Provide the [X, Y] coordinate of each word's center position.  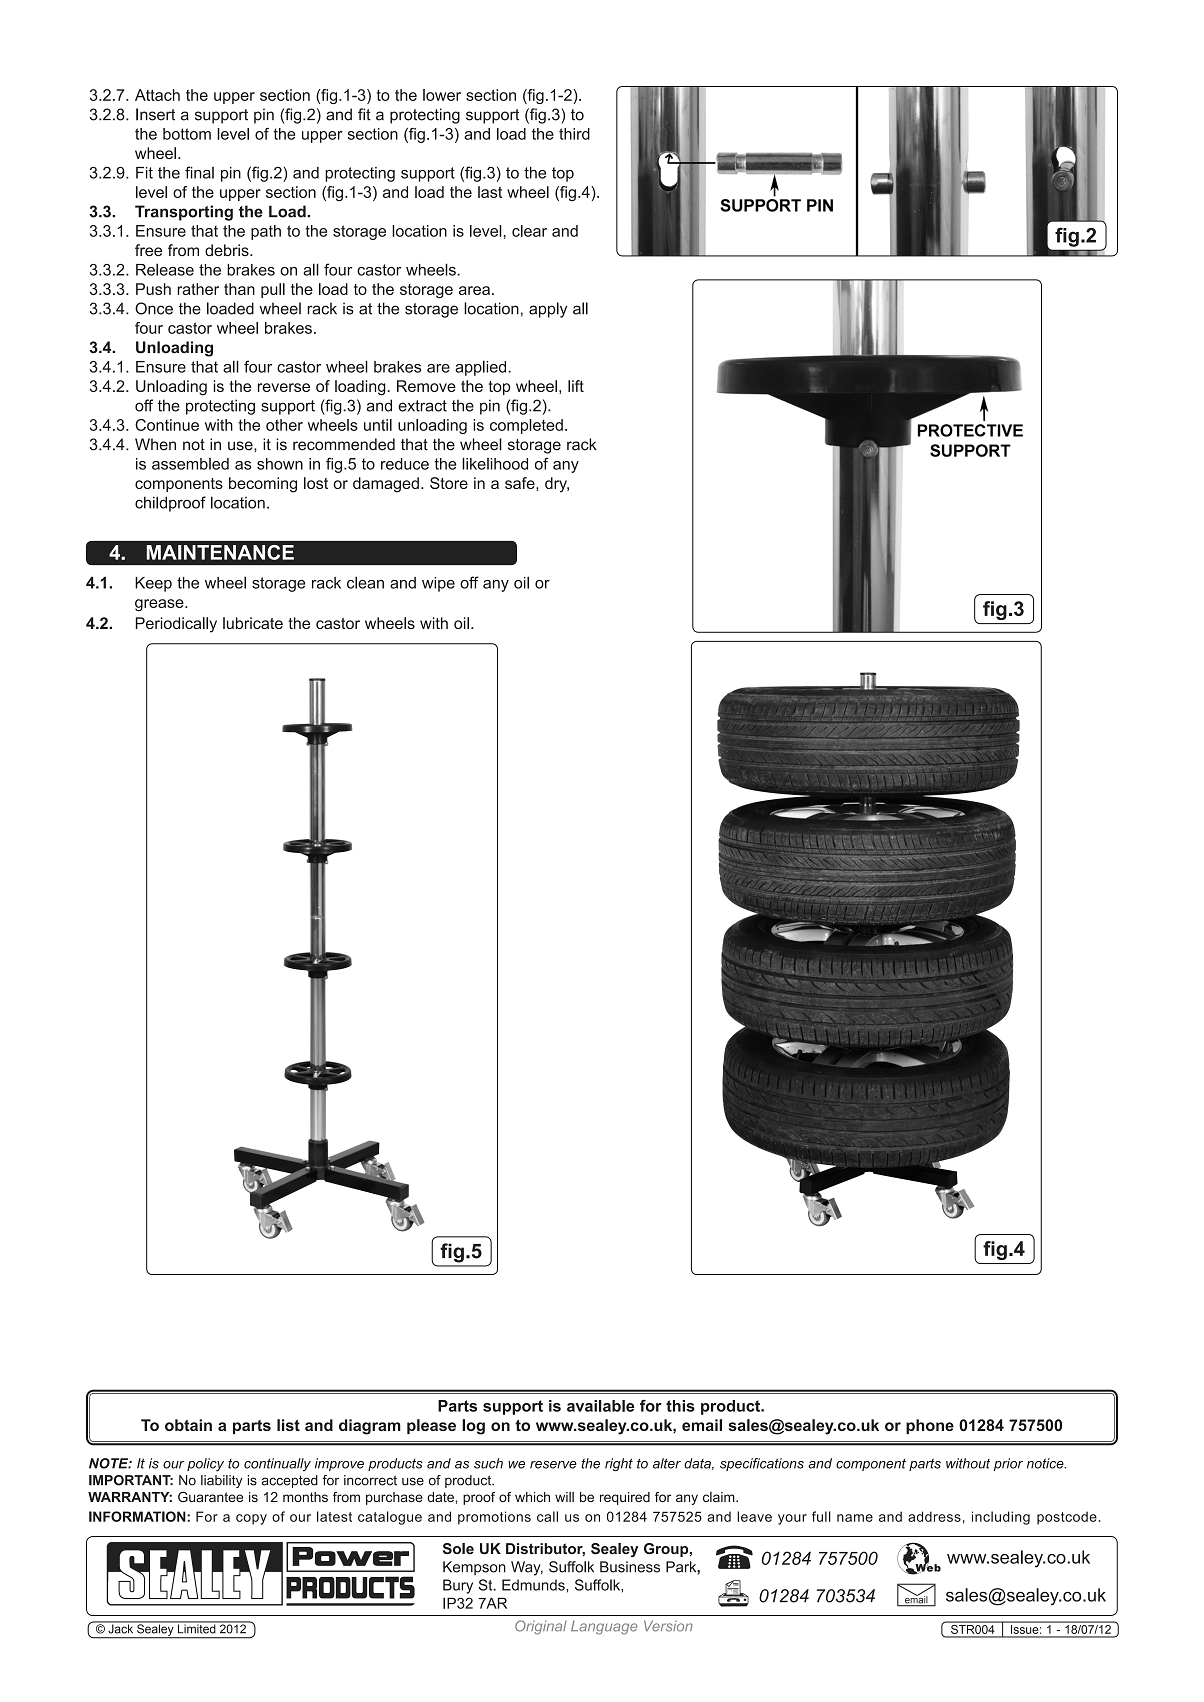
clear [529, 231]
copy [251, 1519]
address [934, 1516]
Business [630, 1567]
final [199, 172]
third [574, 134]
